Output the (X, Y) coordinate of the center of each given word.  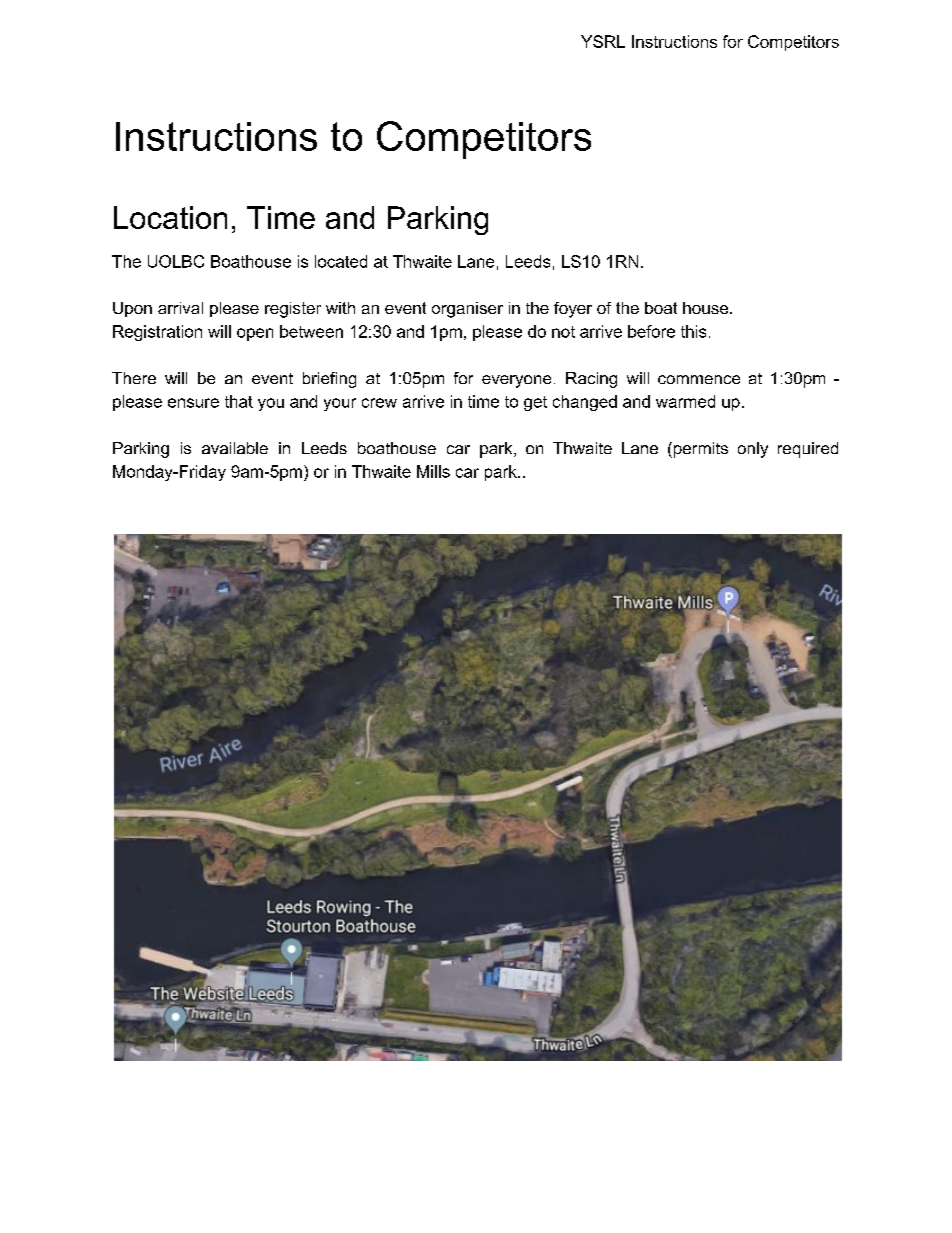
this (693, 331)
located (341, 261)
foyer (573, 310)
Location (170, 217)
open (255, 334)
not (563, 332)
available (235, 448)
